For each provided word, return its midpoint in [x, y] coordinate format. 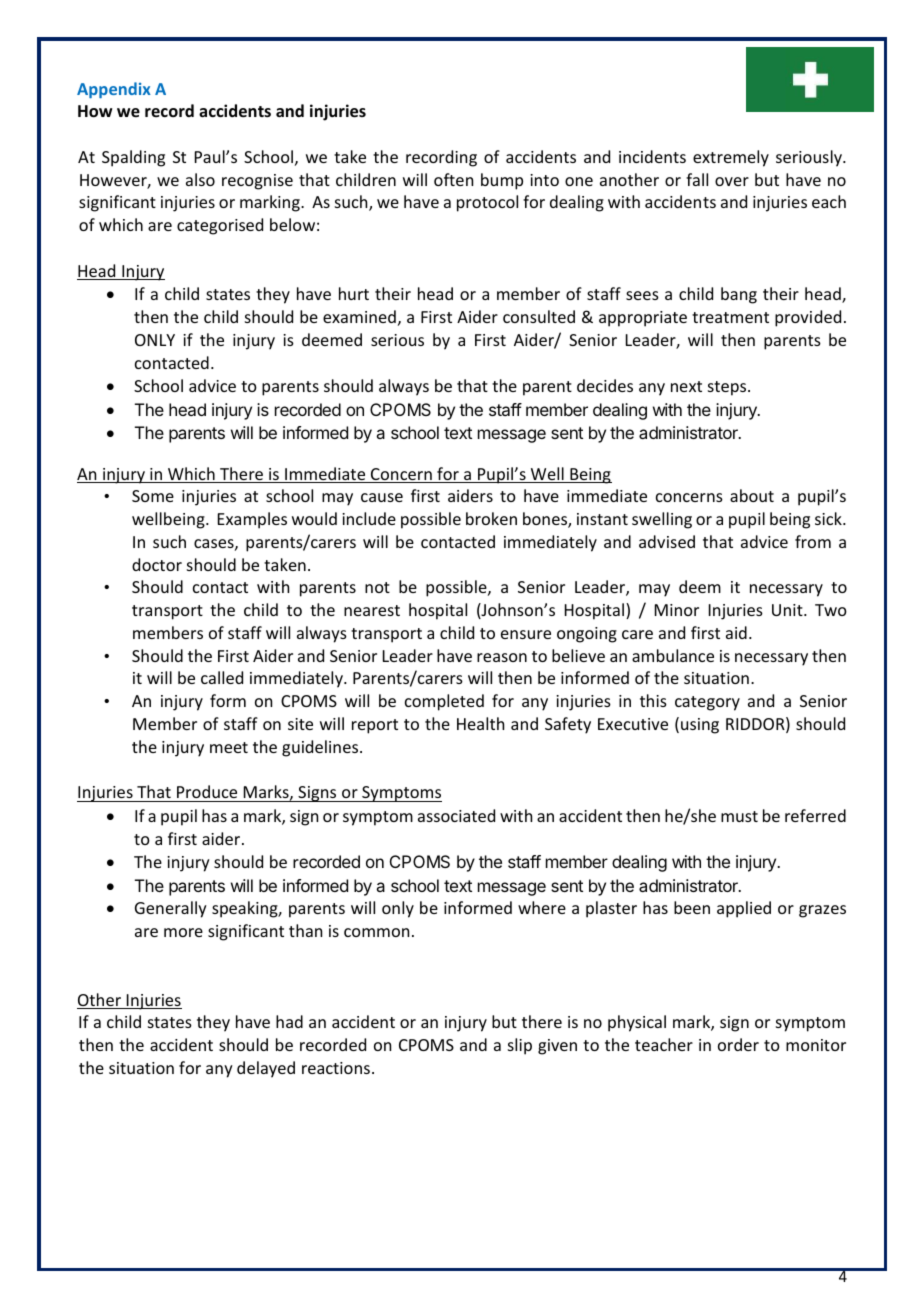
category [707, 703]
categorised [220, 226]
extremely [731, 158]
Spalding [133, 158]
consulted [539, 316]
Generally [171, 909]
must [739, 816]
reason [502, 657]
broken [491, 518]
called [222, 677]
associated [456, 815]
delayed [266, 1069]
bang [739, 295]
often [453, 179]
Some [153, 496]
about [752, 495]
